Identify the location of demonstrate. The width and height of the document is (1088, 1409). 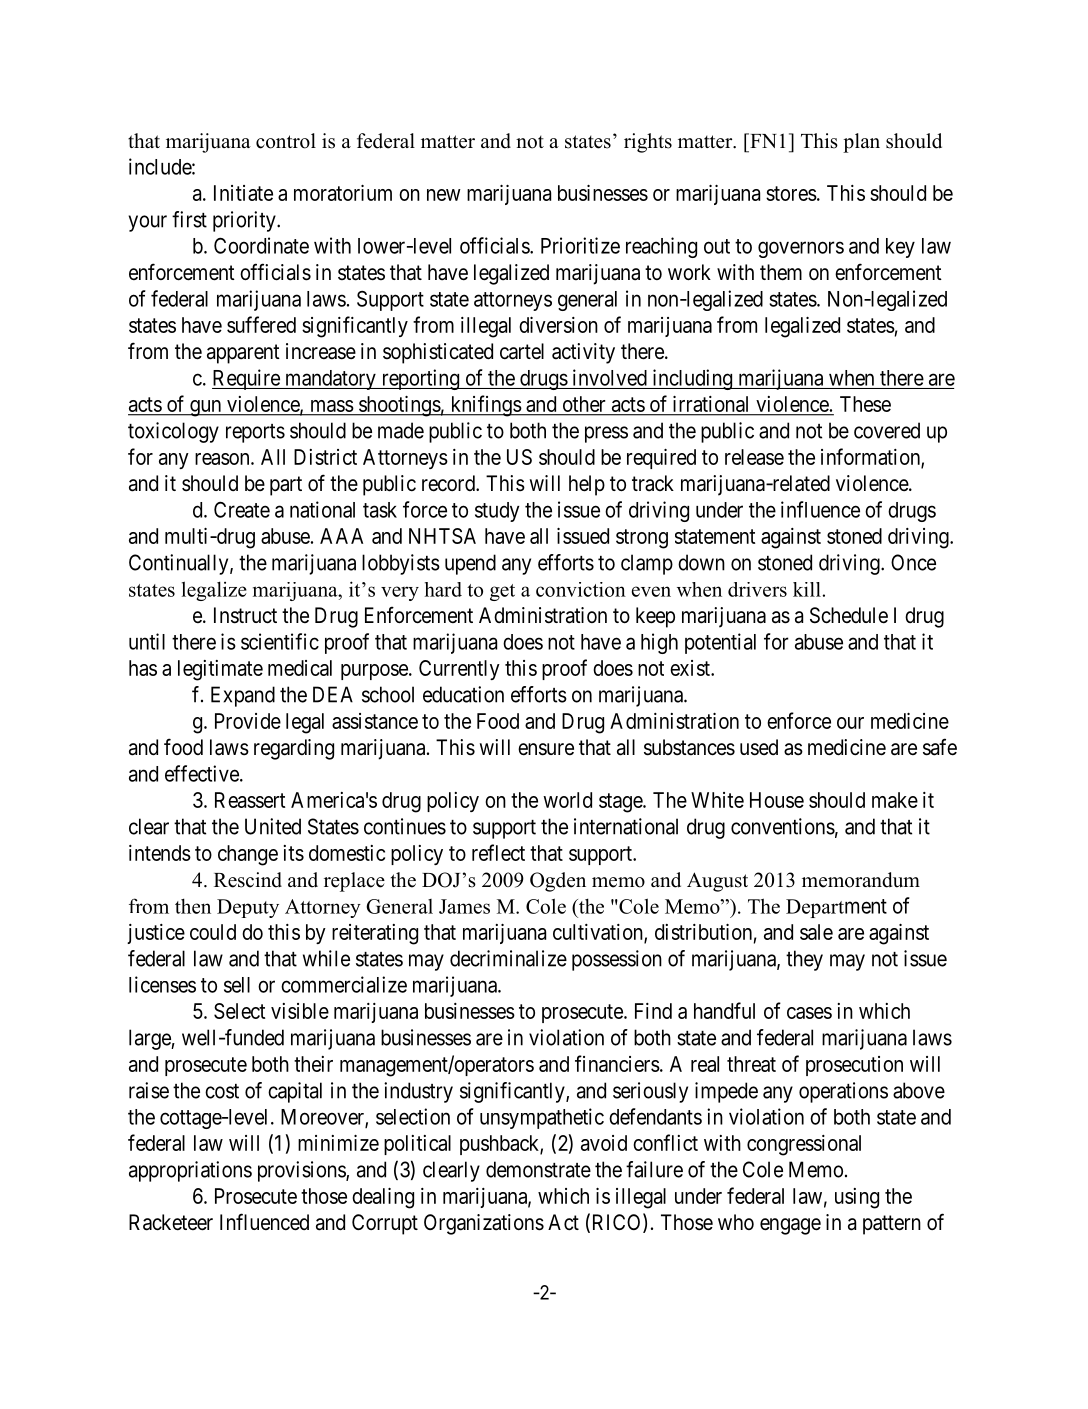
(538, 1169).
